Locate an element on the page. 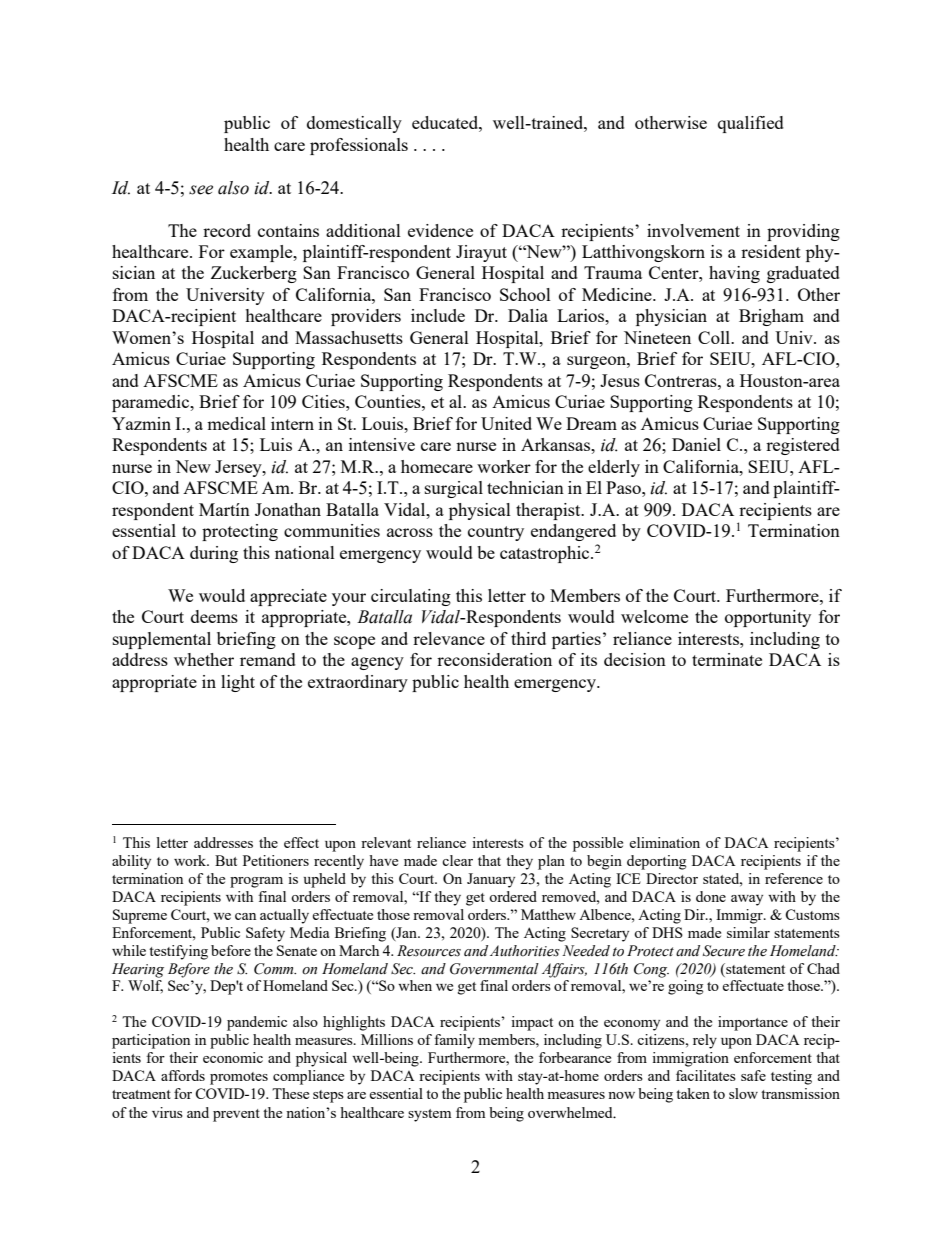 This document has height=1233, width=952. slow is located at coordinates (743, 1093).
